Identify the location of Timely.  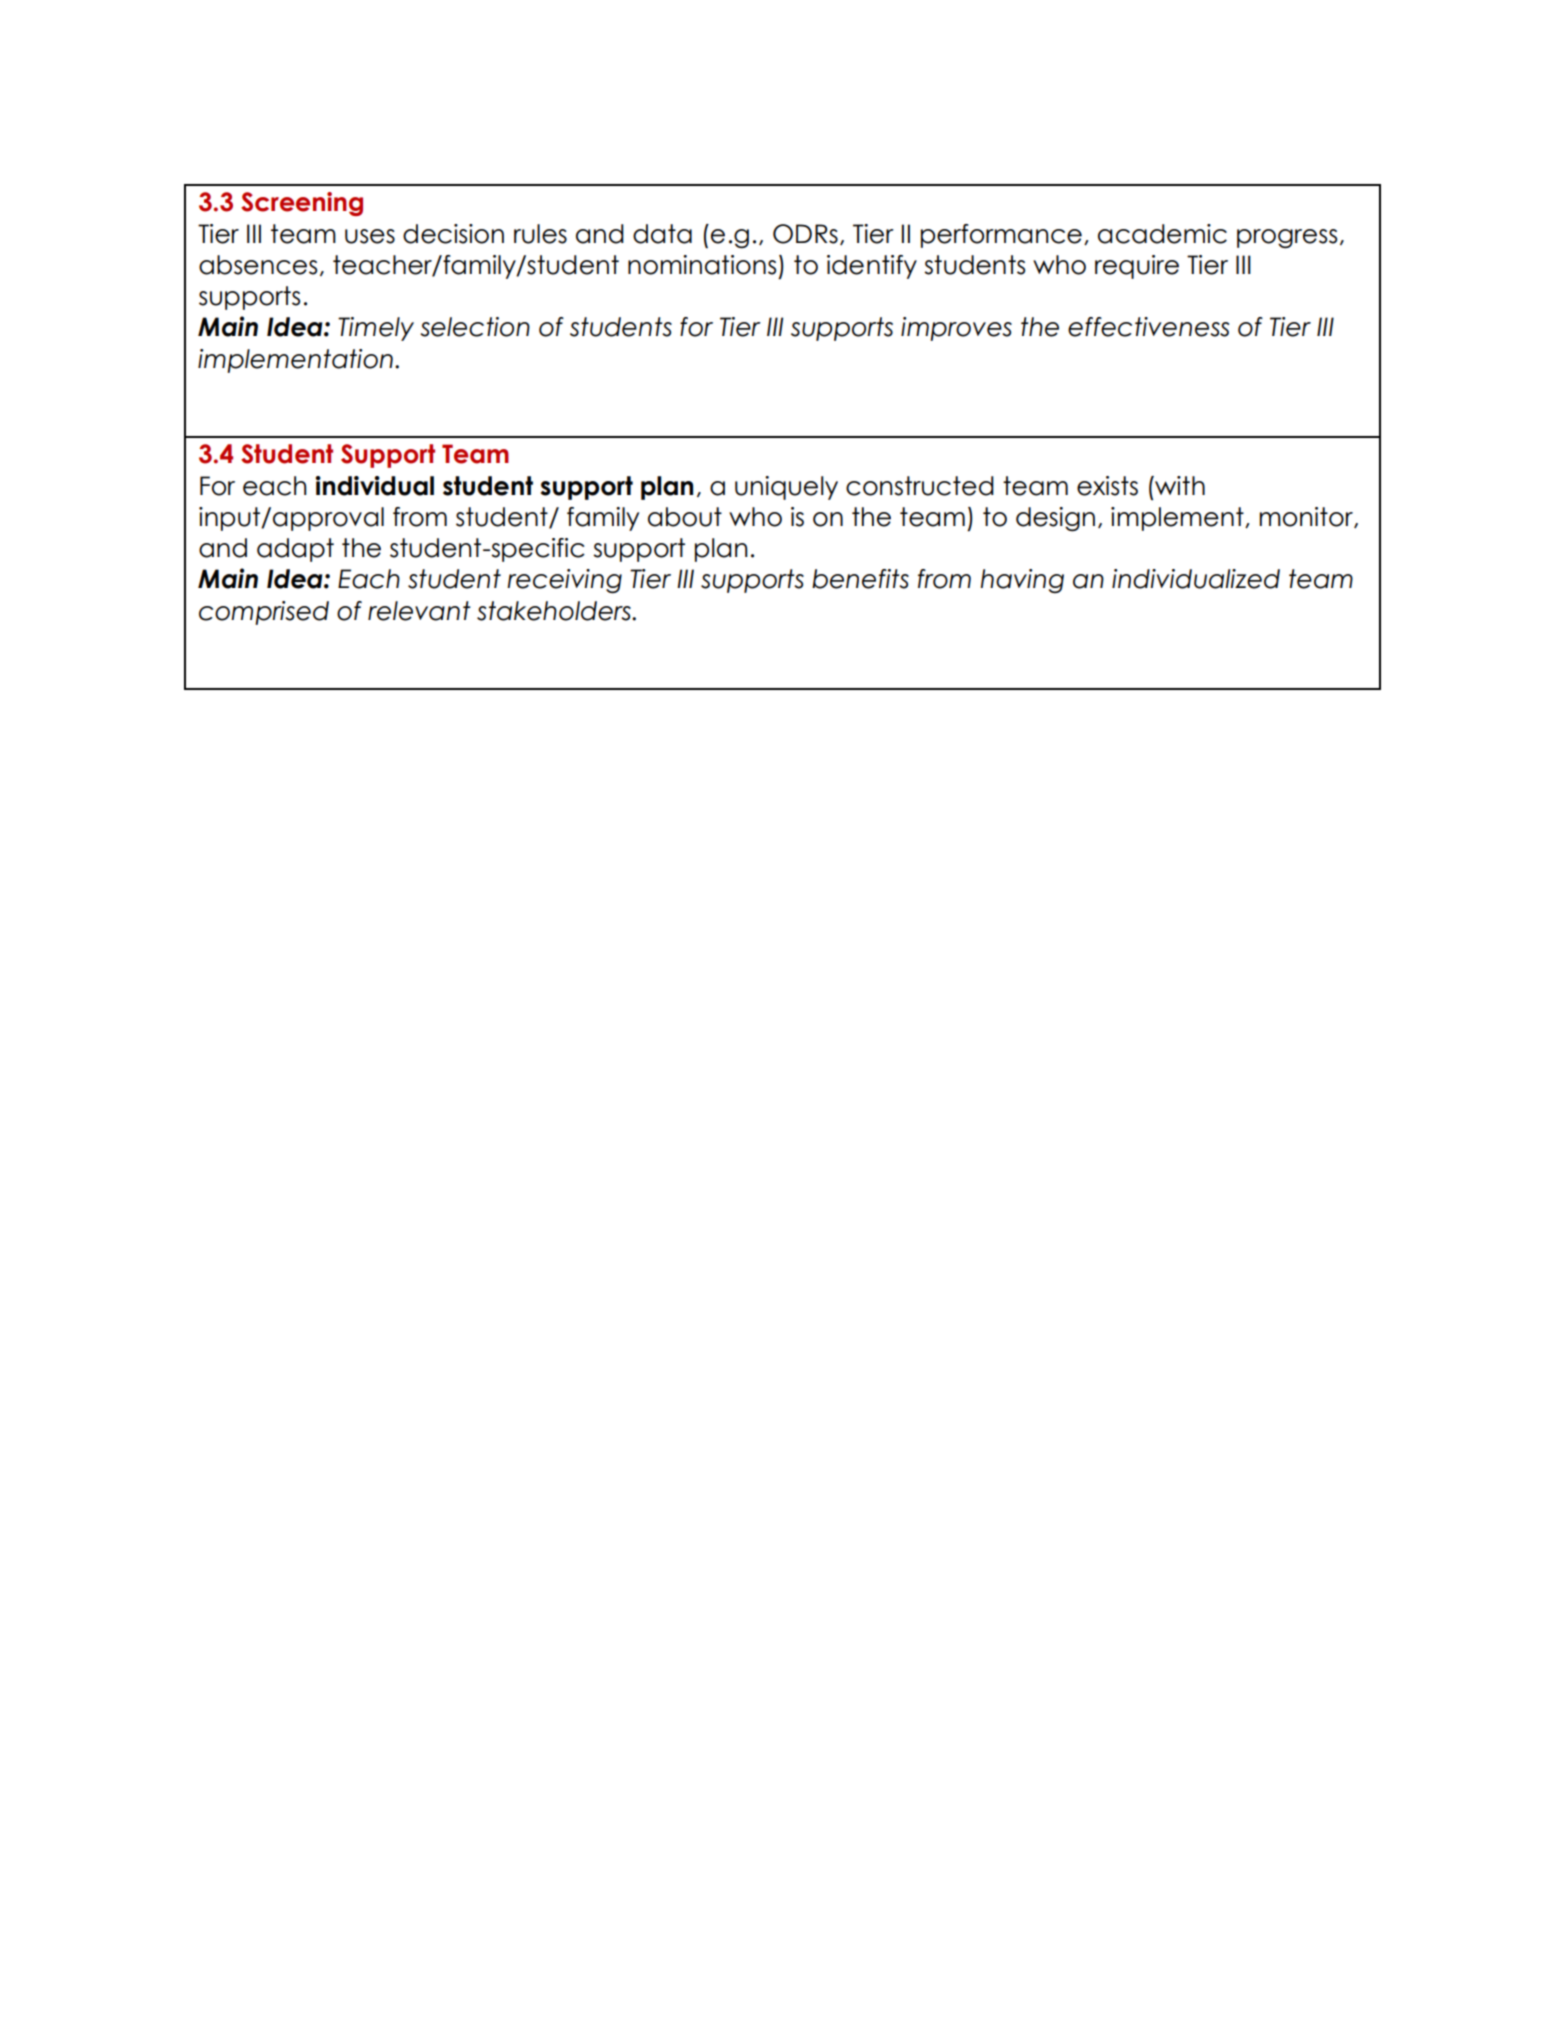
(376, 329).
